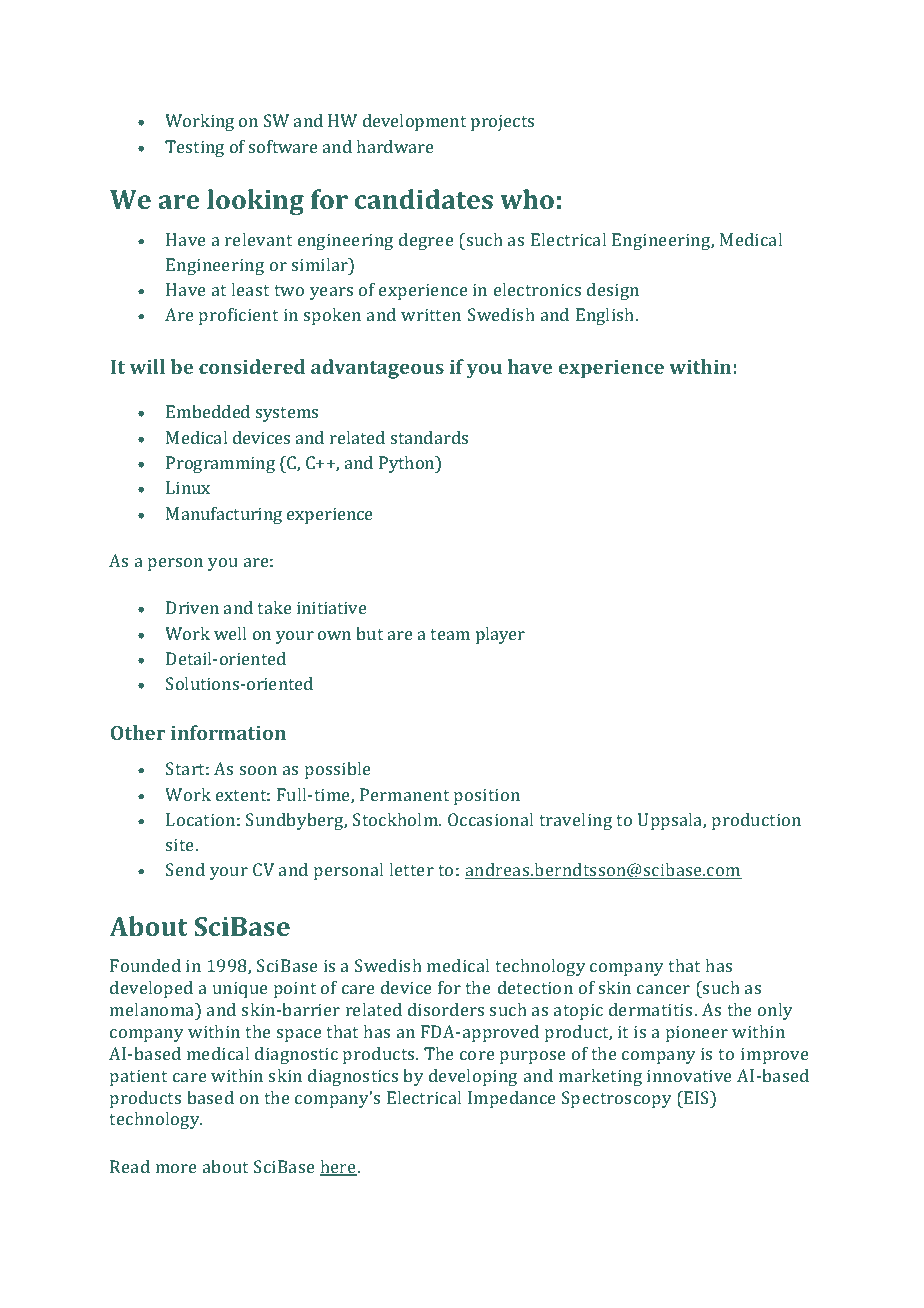 This screenshot has width=924, height=1308. Describe the element at coordinates (181, 844) in the screenshot. I see `site` at that location.
